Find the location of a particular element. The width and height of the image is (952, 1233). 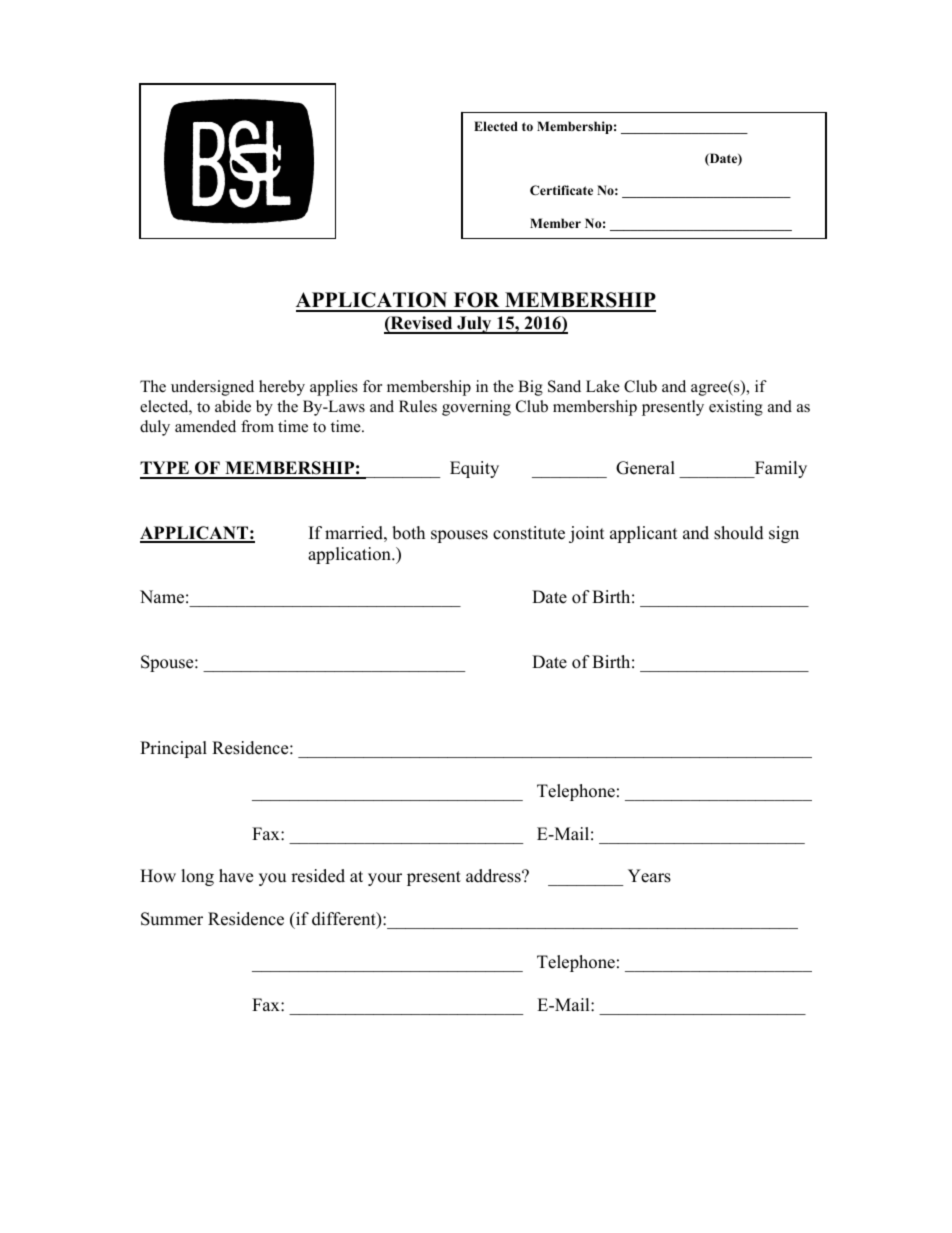

constitute is located at coordinates (529, 533).
